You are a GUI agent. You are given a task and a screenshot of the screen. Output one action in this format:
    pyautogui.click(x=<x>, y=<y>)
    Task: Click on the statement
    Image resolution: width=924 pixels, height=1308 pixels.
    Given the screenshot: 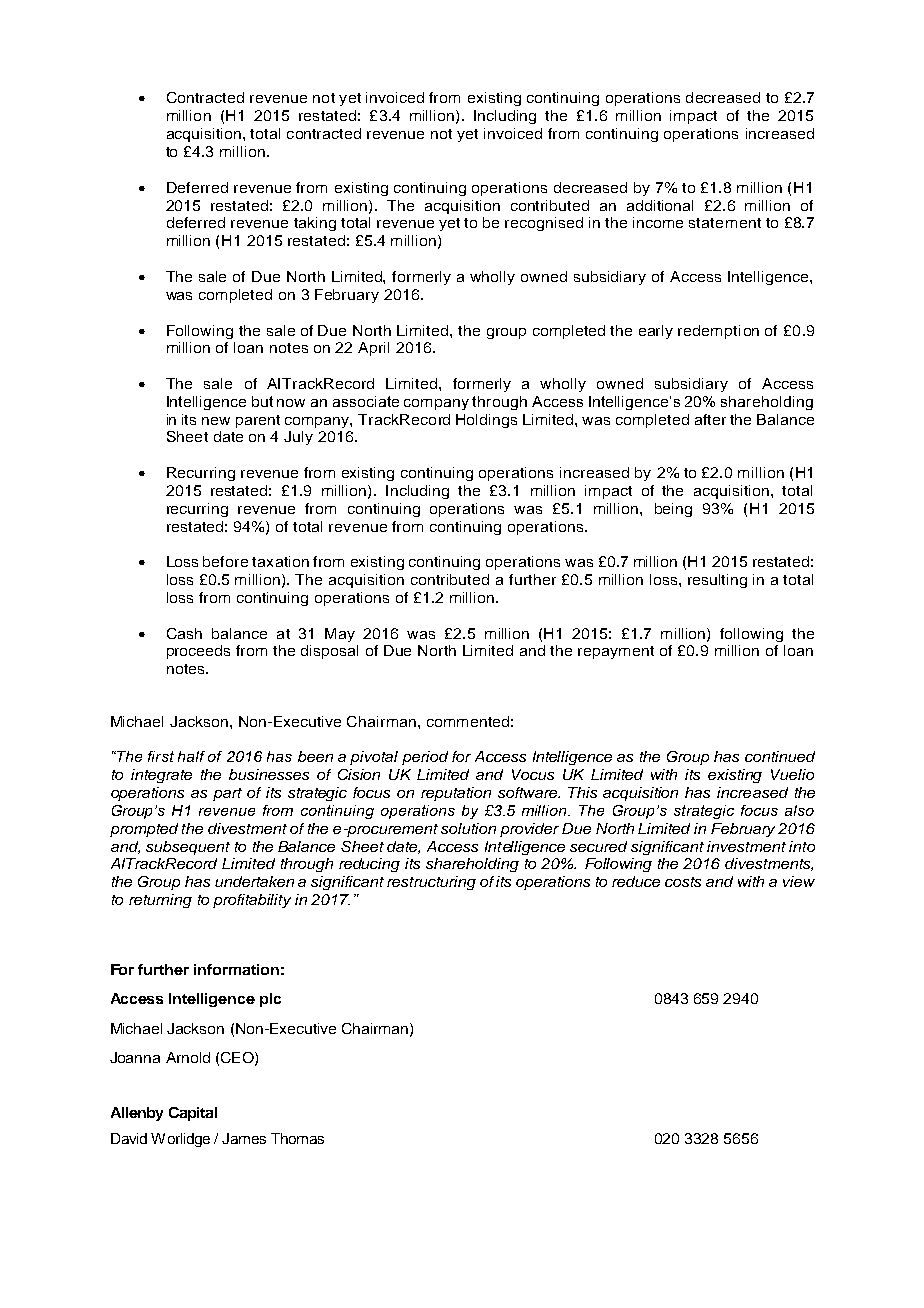 What is the action you would take?
    pyautogui.click(x=725, y=223)
